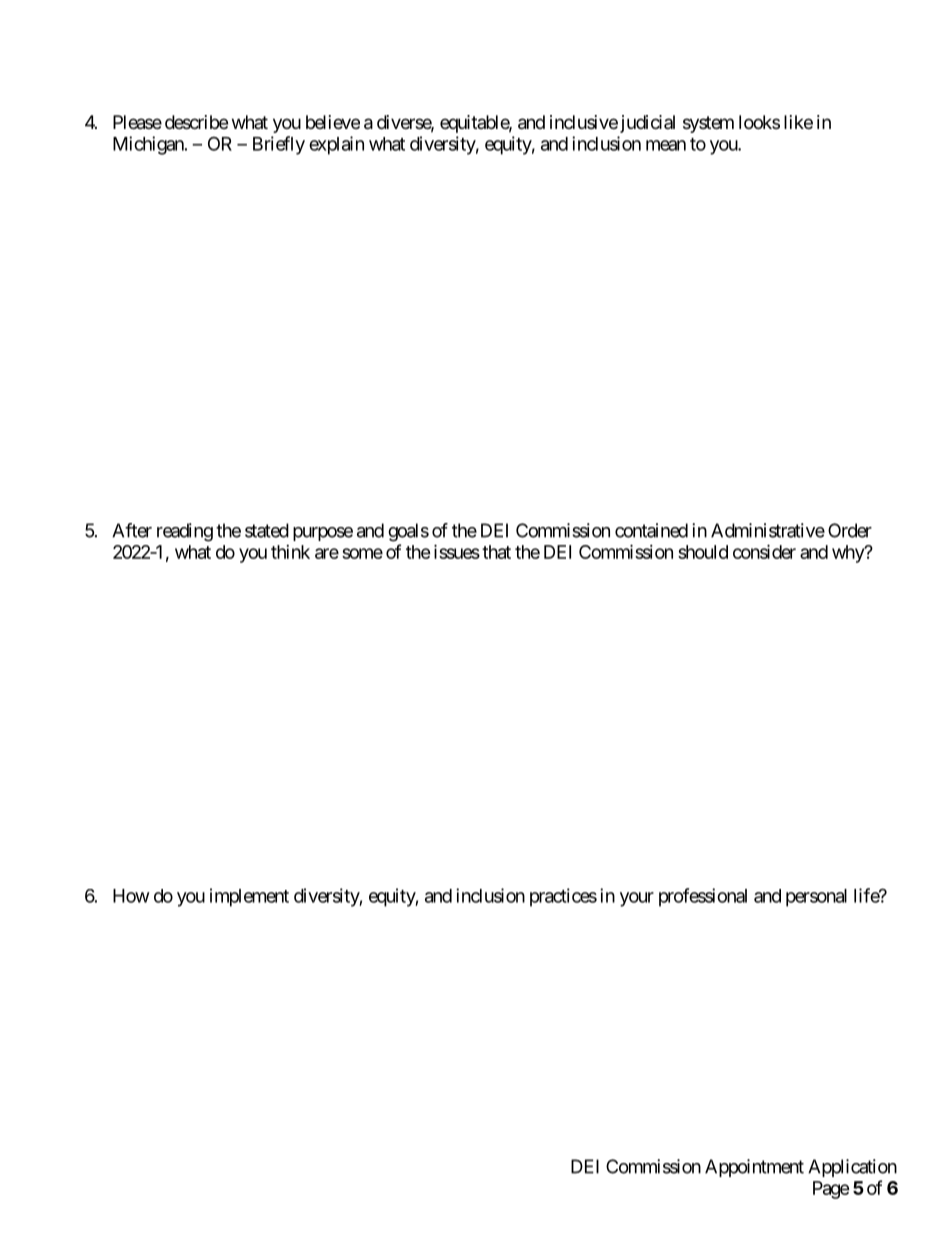 The image size is (952, 1233). I want to click on that, so click(496, 552).
